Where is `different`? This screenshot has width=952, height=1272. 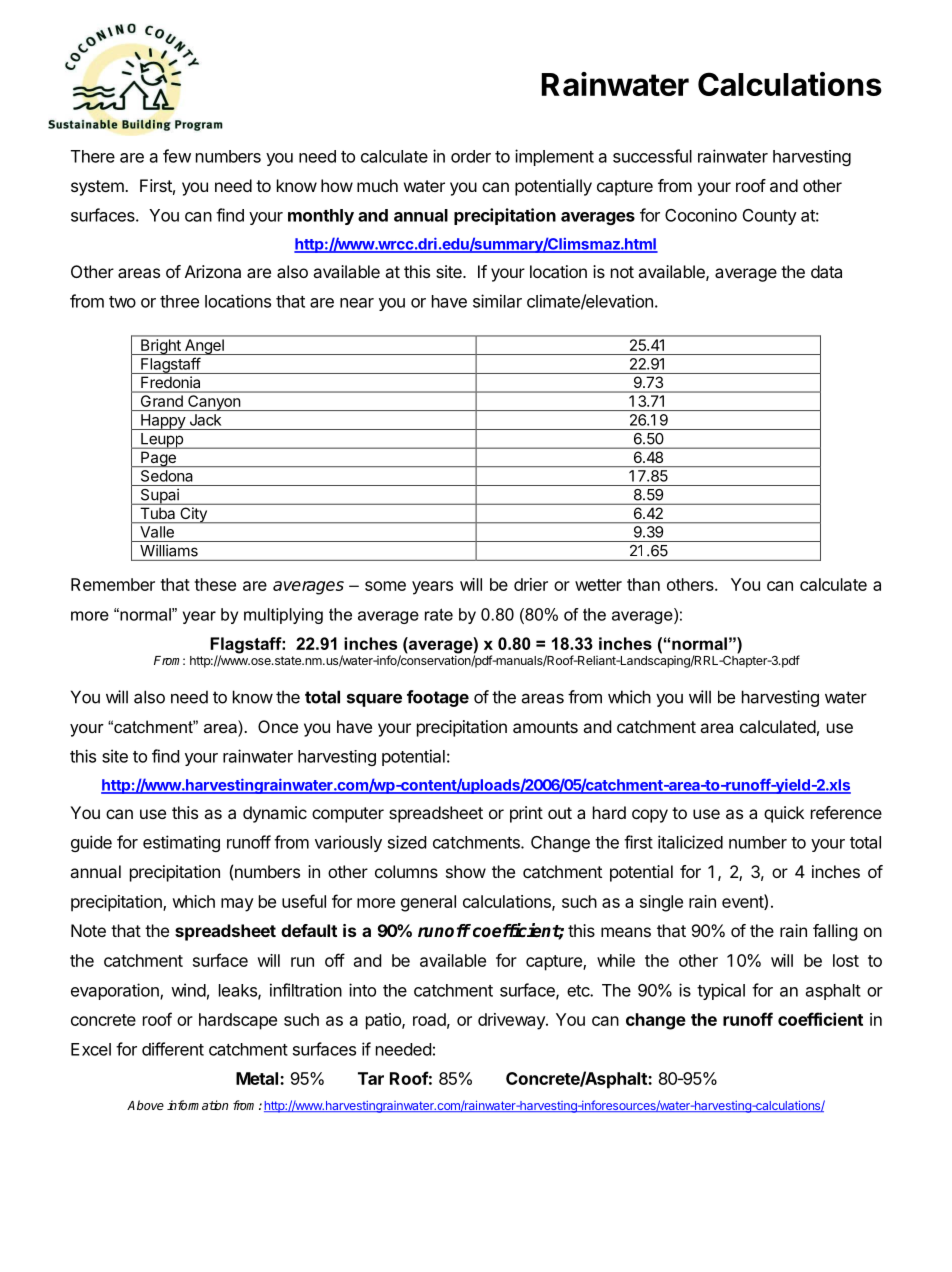 different is located at coordinates (173, 1049).
